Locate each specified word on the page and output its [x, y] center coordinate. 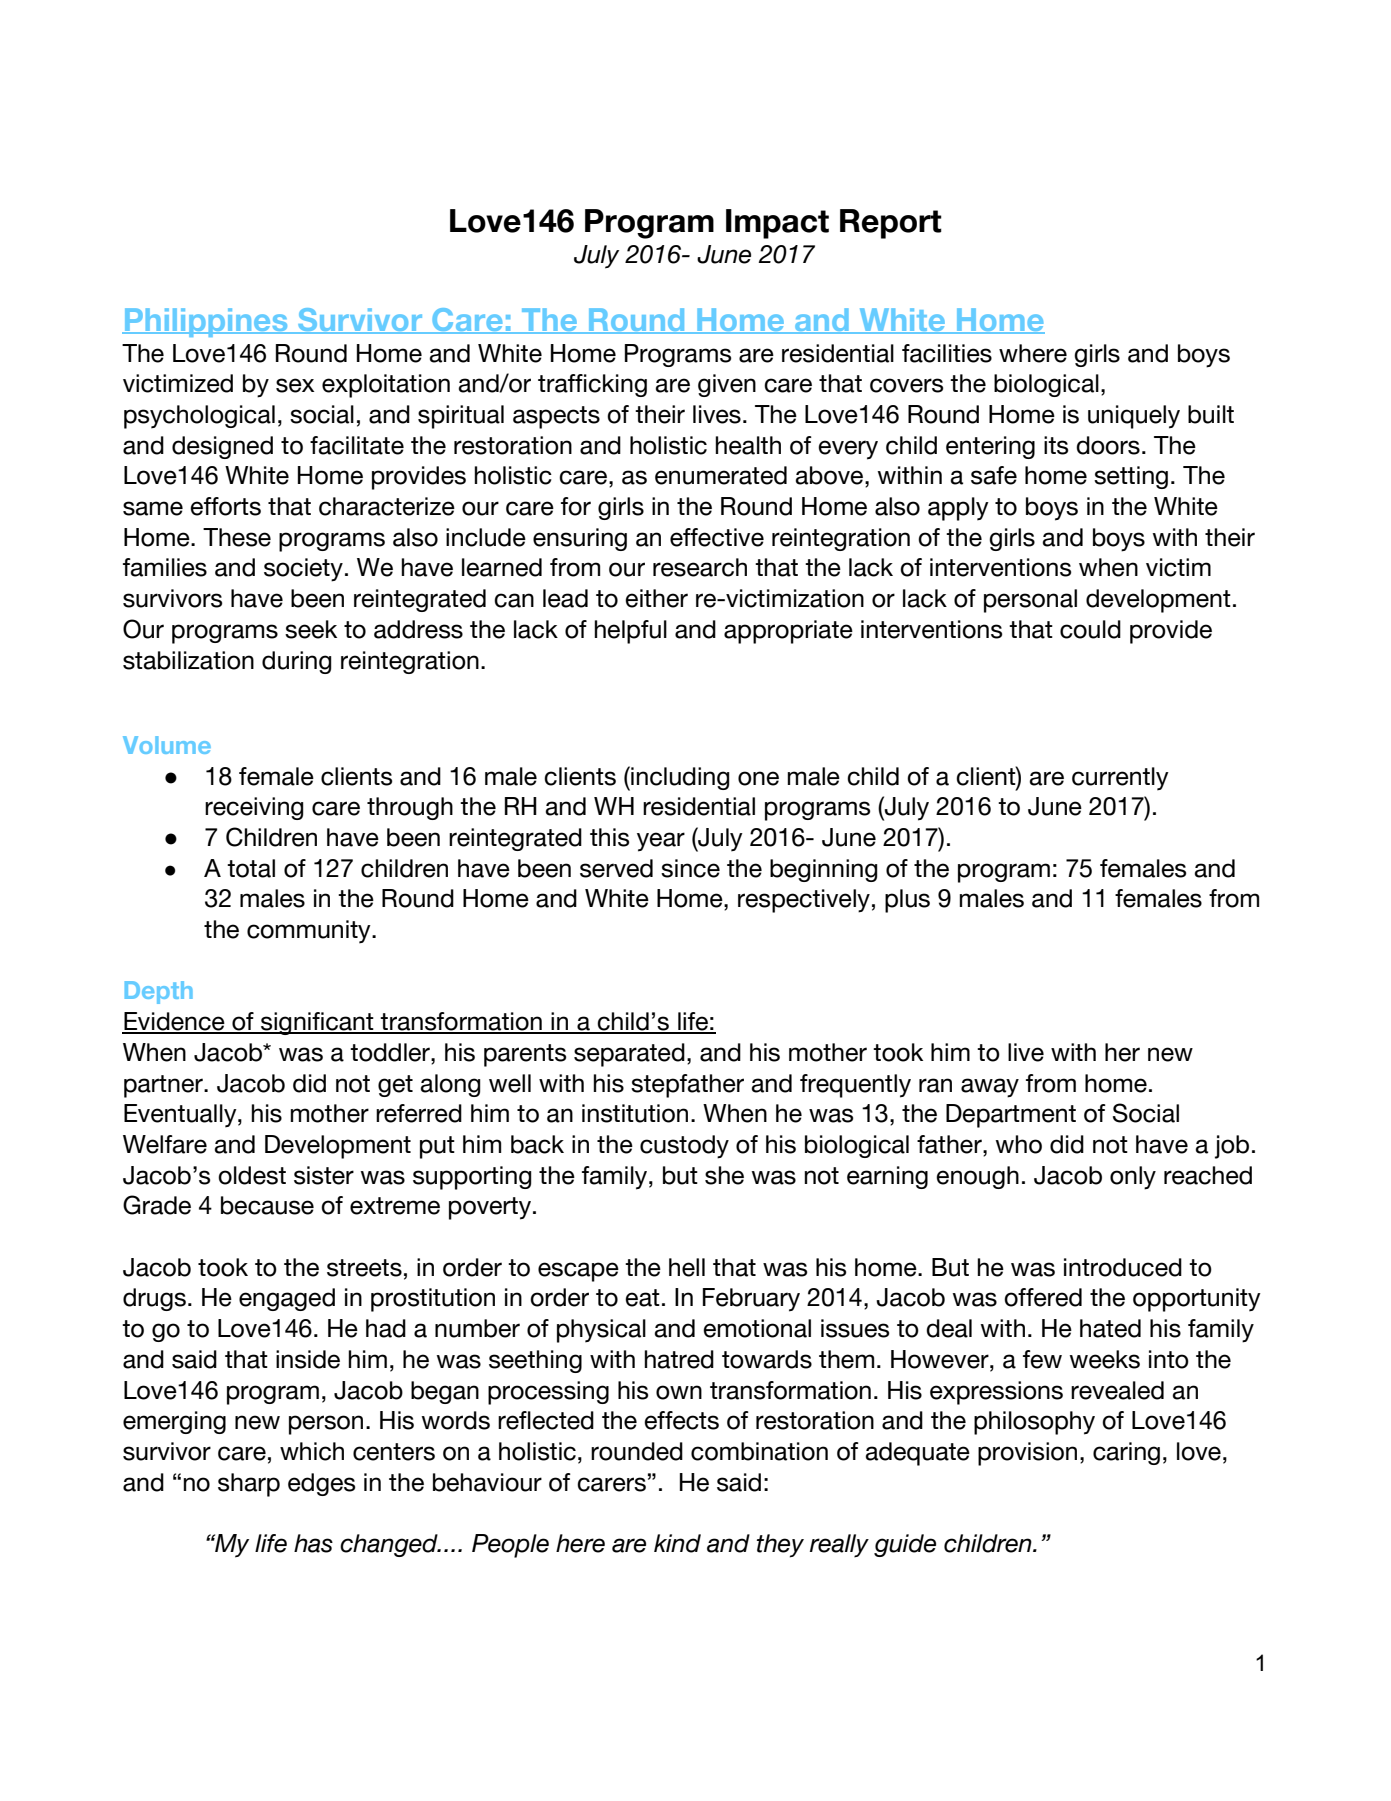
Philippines [206, 322]
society [303, 570]
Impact [777, 224]
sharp [249, 1485]
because [267, 1205]
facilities [947, 353]
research [700, 567]
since [690, 868]
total [251, 868]
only [1133, 1178]
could [1090, 629]
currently [1120, 779]
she [724, 1175]
